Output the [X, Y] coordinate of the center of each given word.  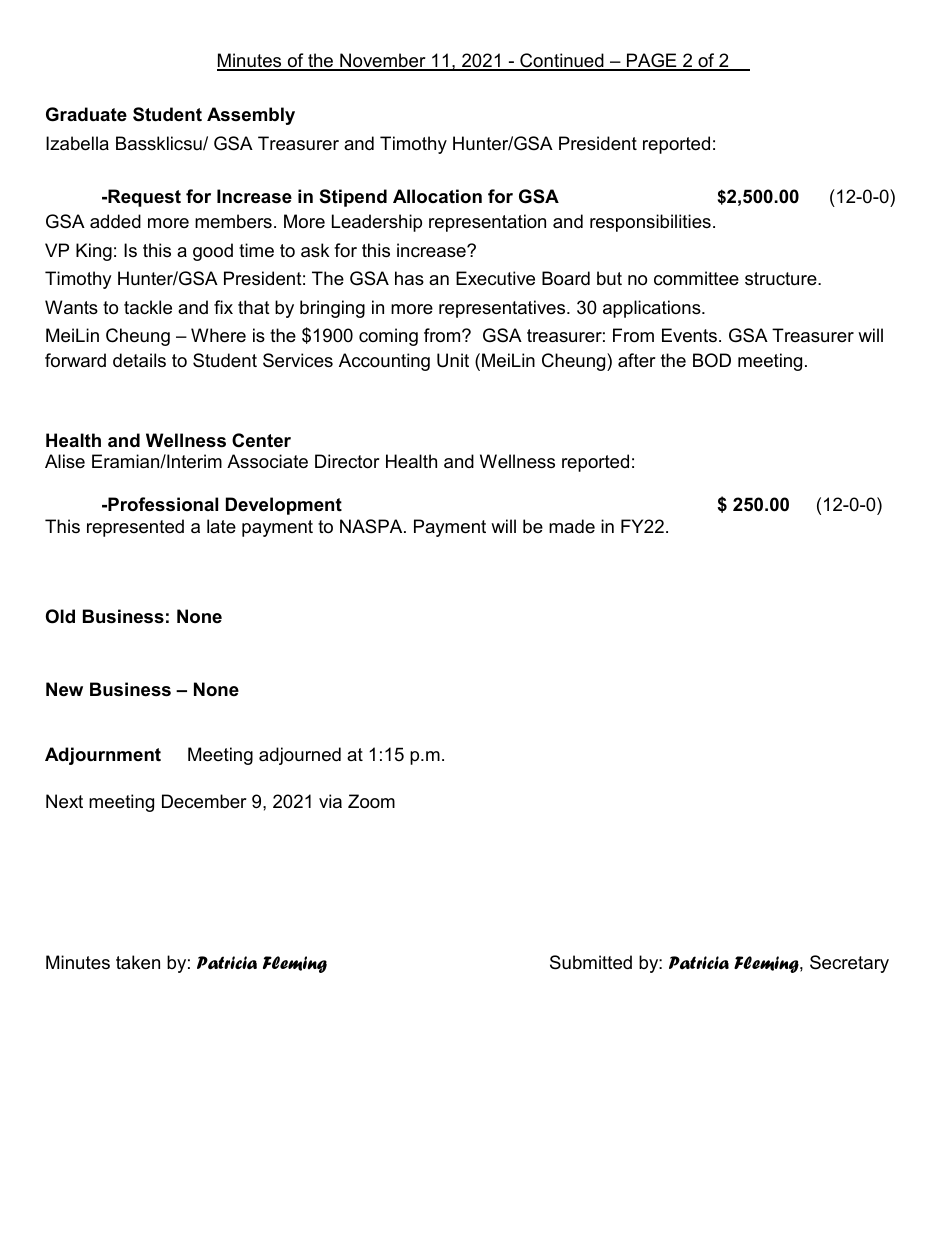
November [383, 61]
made [572, 526]
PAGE [651, 61]
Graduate [86, 114]
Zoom [371, 801]
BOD [712, 360]
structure [782, 279]
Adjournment [103, 756]
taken [138, 962]
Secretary [849, 964]
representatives [503, 309]
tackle [148, 307]
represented [135, 528]
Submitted [591, 962]
